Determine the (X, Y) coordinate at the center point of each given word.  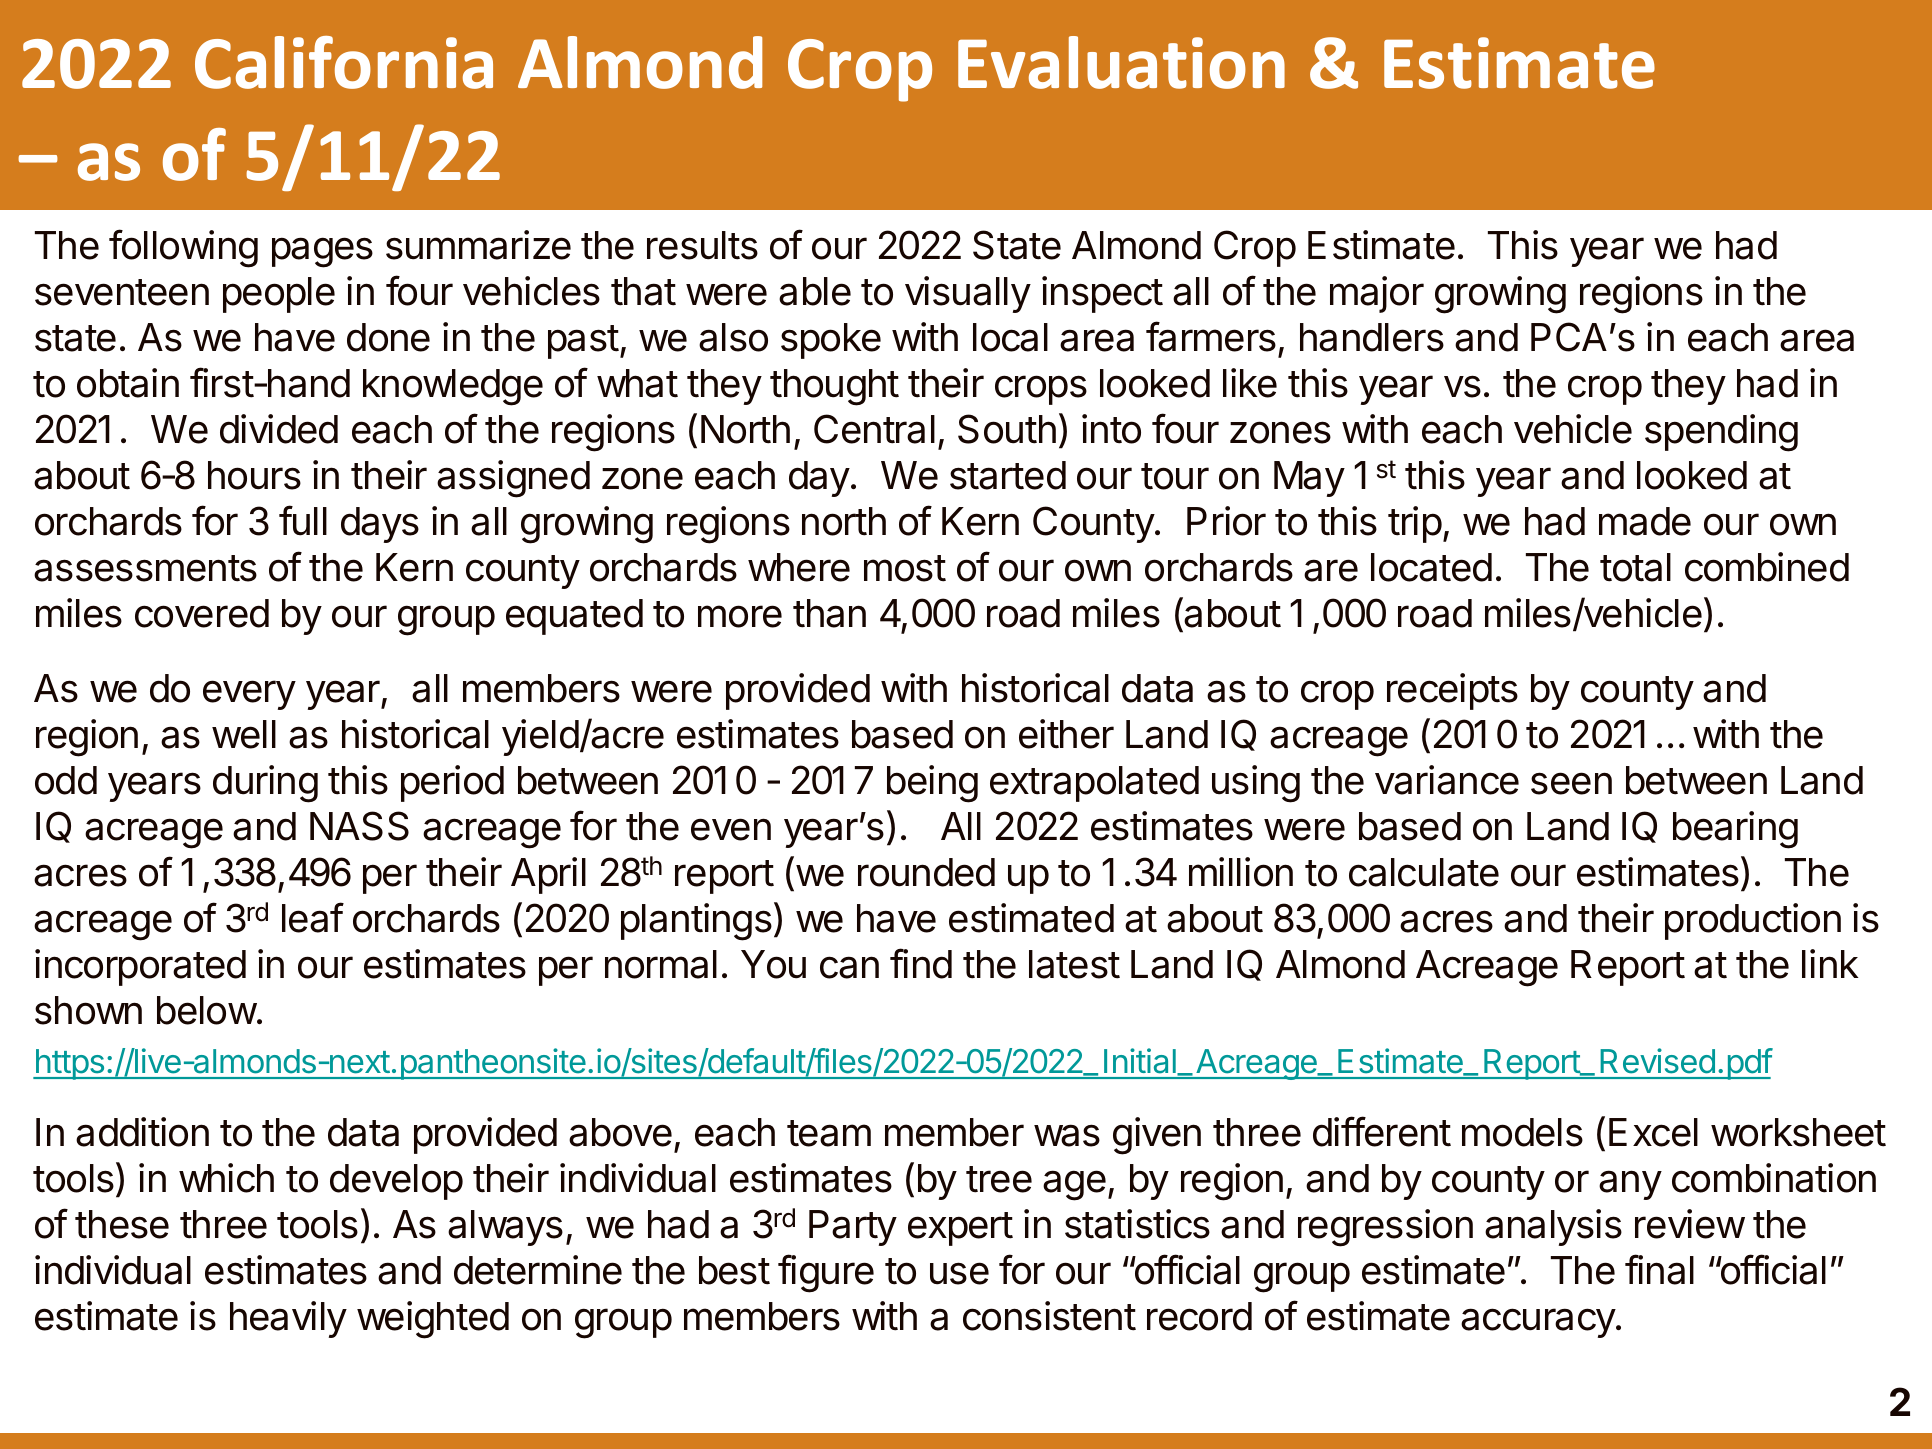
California (344, 62)
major (1377, 294)
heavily (288, 1319)
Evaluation (1121, 62)
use (959, 1273)
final (1659, 1269)
